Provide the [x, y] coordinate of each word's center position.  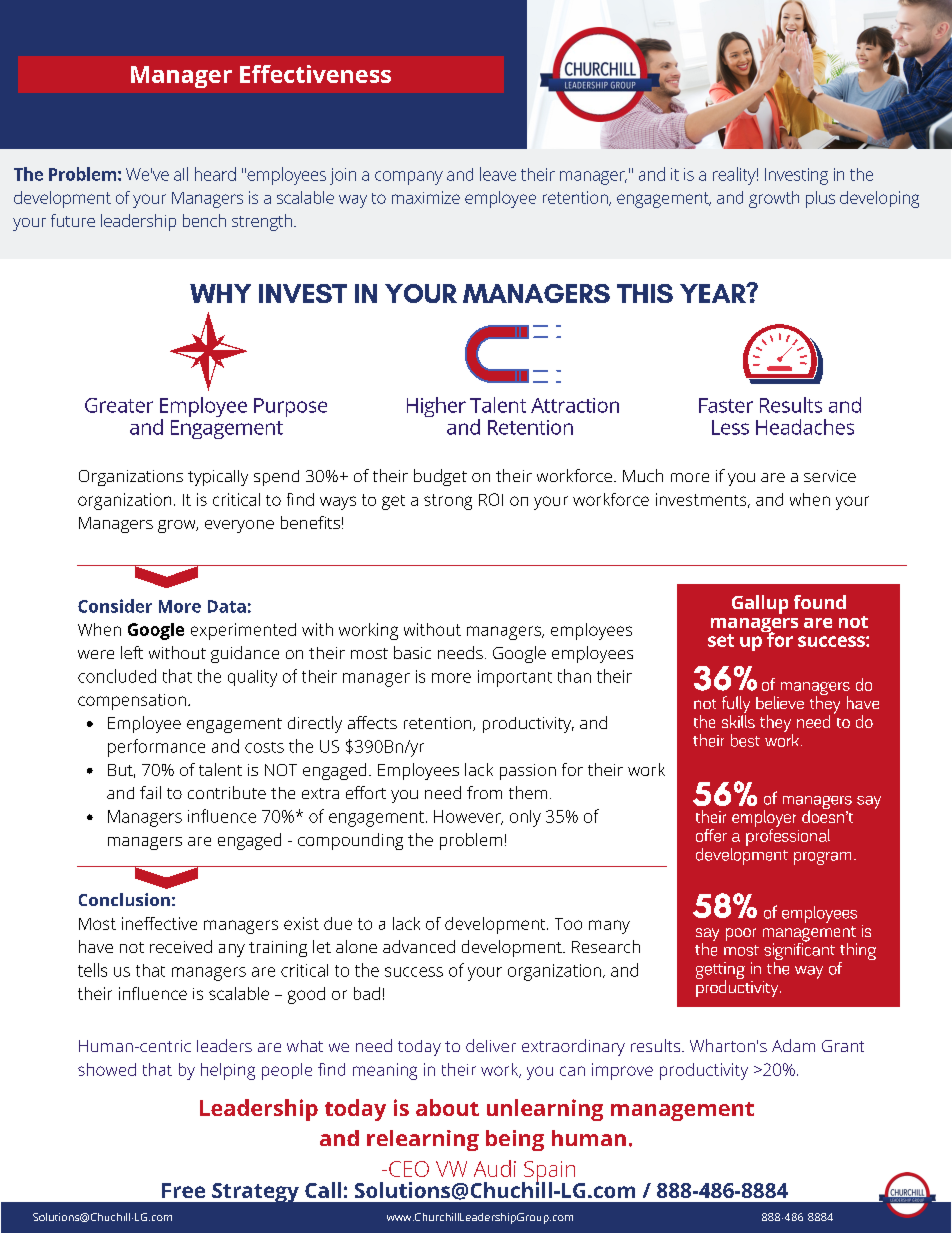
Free [183, 1190]
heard [215, 174]
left [132, 652]
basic [412, 652]
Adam [793, 1045]
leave [498, 174]
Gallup [760, 604]
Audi [495, 1168]
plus [820, 199]
